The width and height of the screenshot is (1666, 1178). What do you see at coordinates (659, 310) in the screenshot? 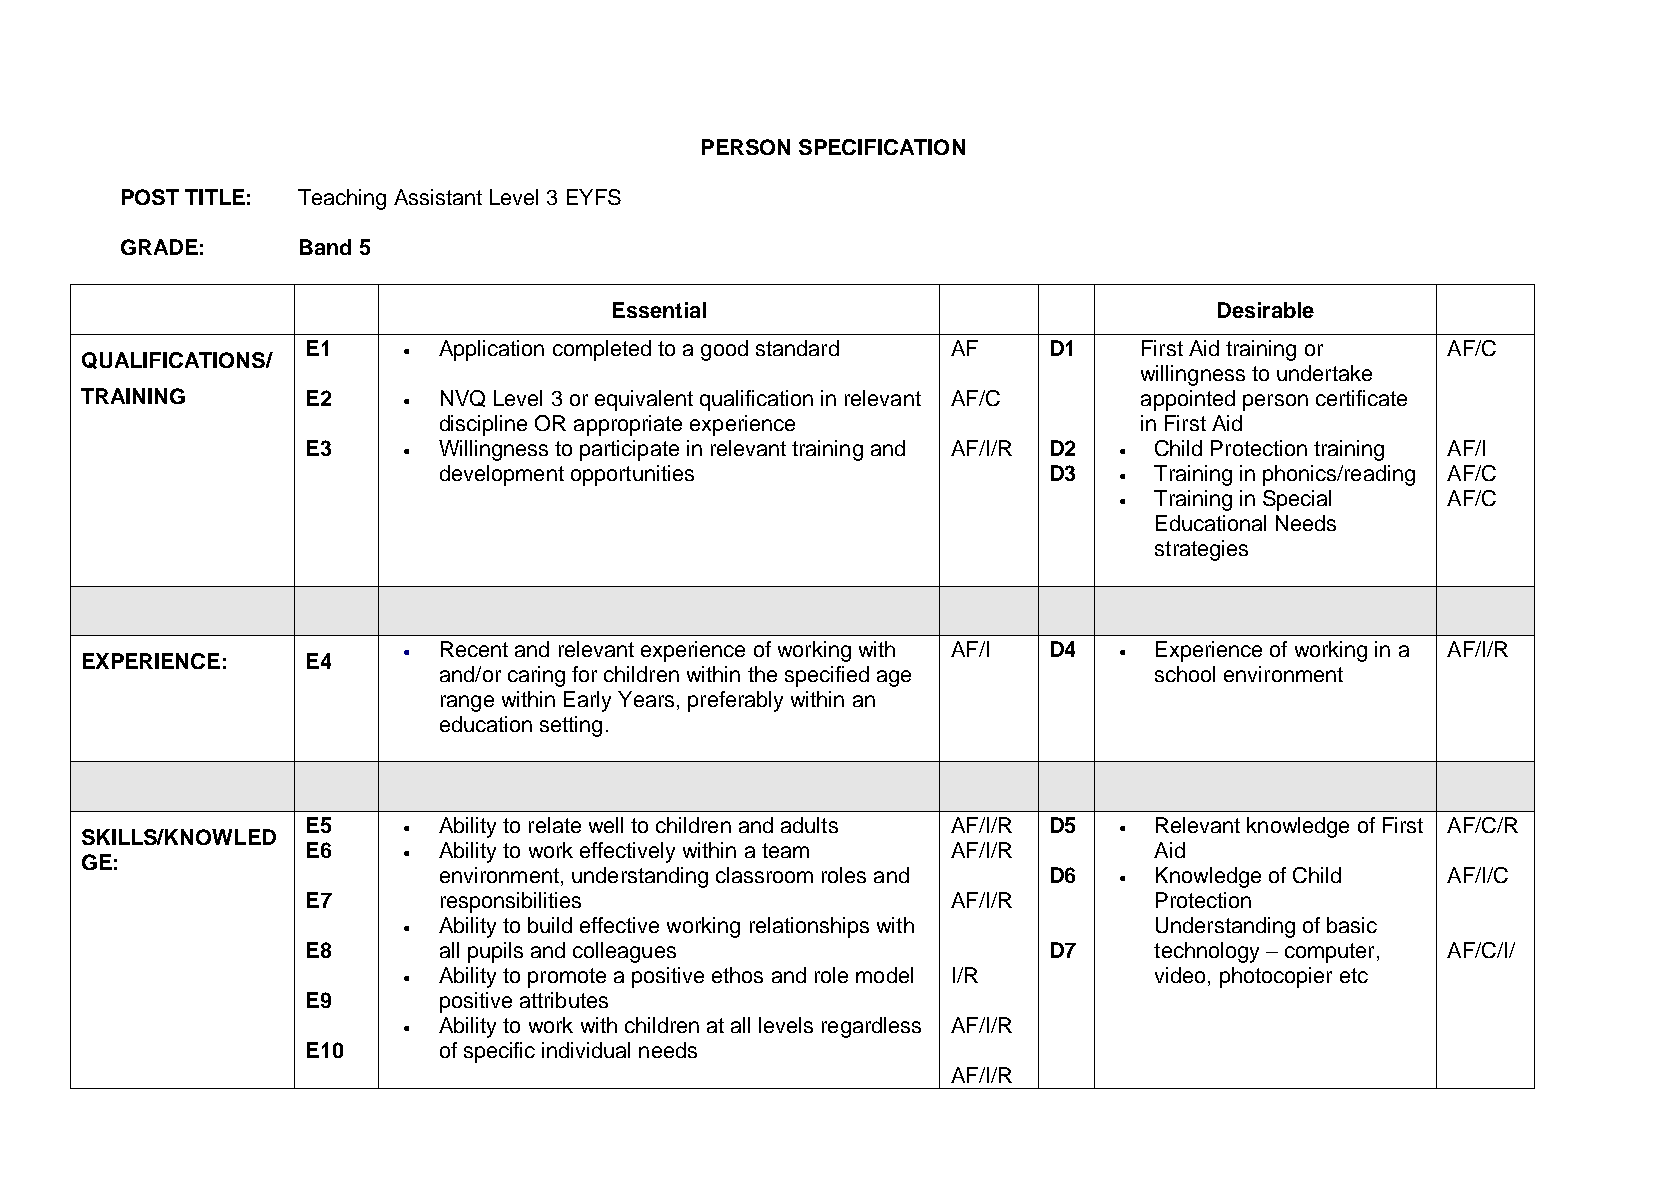
I see `Essential` at bounding box center [659, 310].
